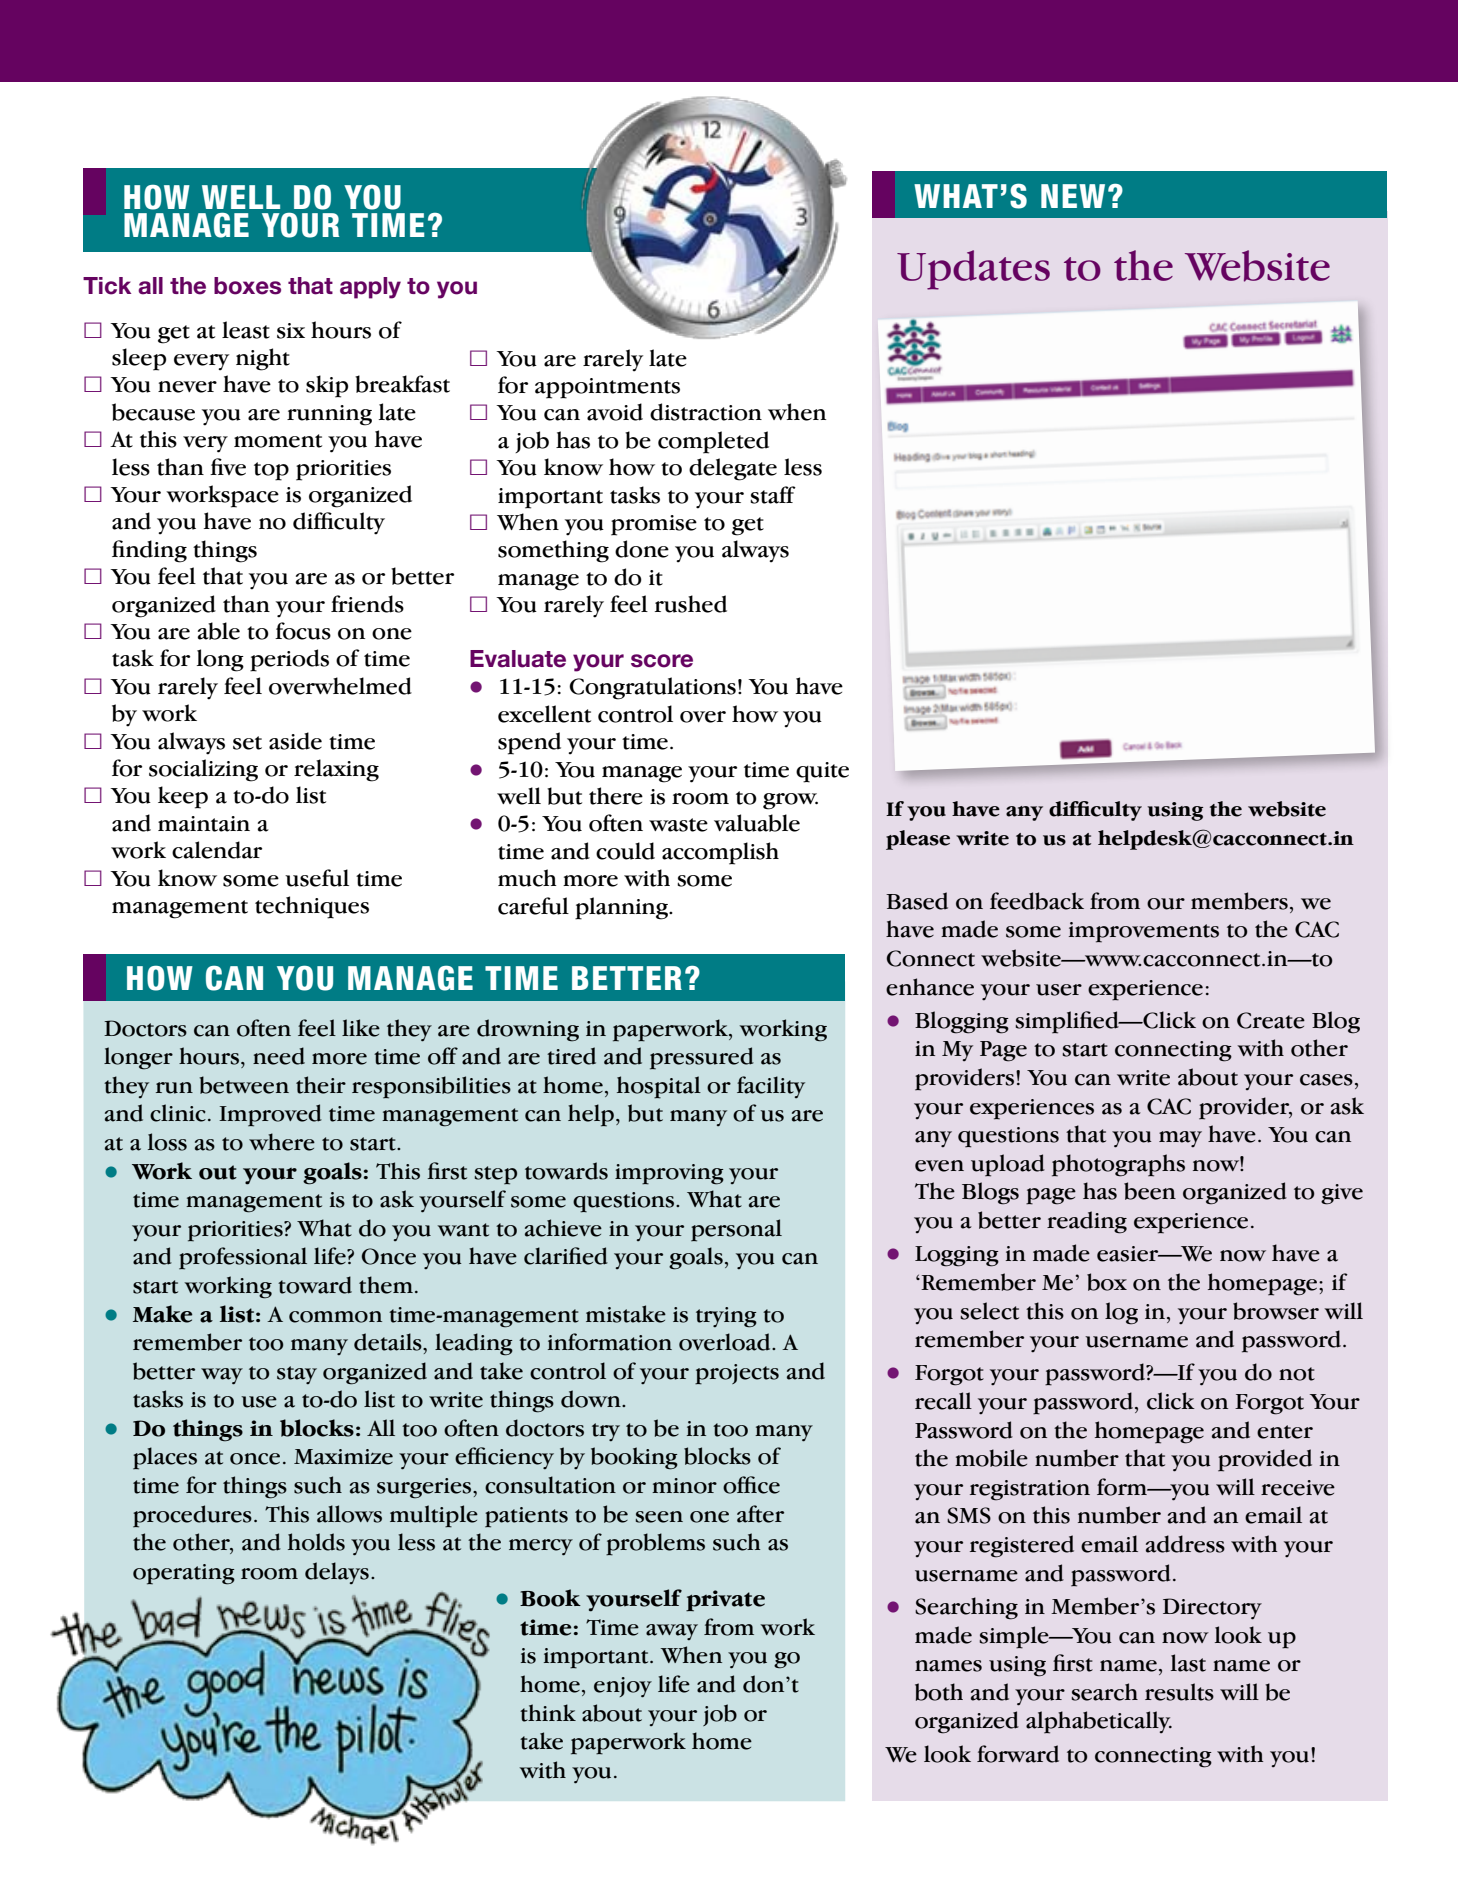 The height and width of the screenshot is (1887, 1458). Describe the element at coordinates (736, 1230) in the screenshot. I see `personal` at that location.
